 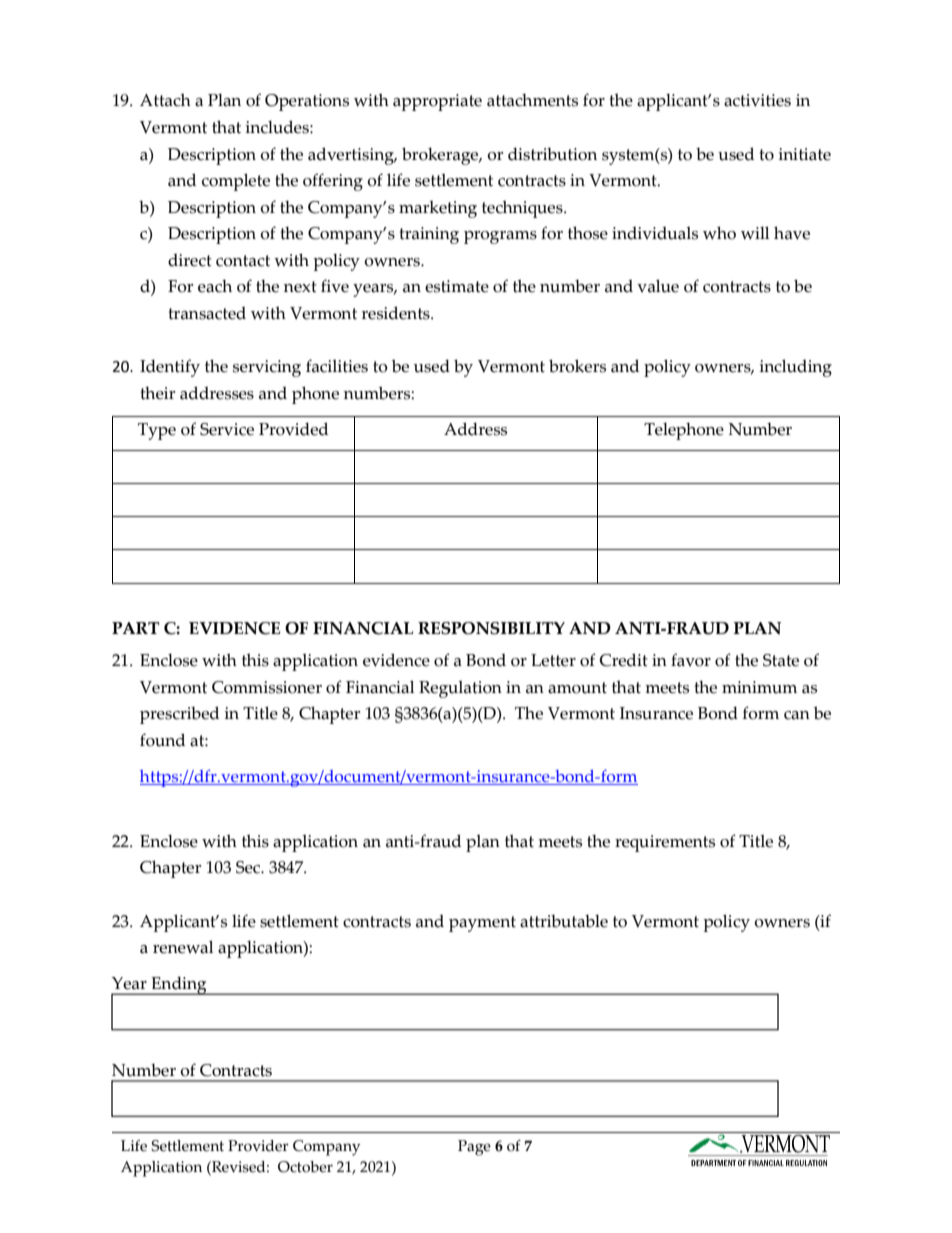 I want to click on RESPONSIBILITY, so click(x=491, y=628).
